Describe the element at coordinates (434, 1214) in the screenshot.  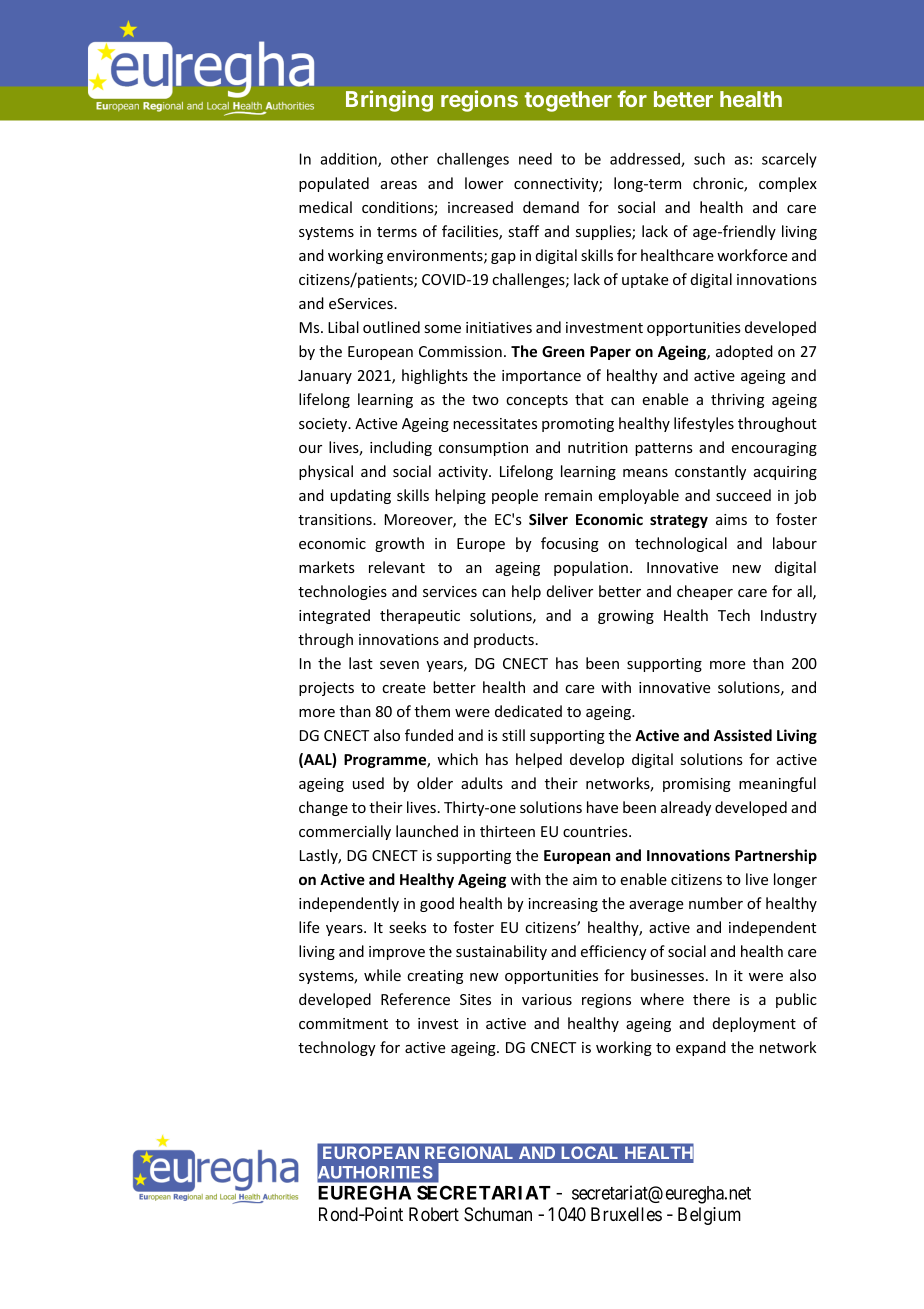
I see `Robert` at that location.
